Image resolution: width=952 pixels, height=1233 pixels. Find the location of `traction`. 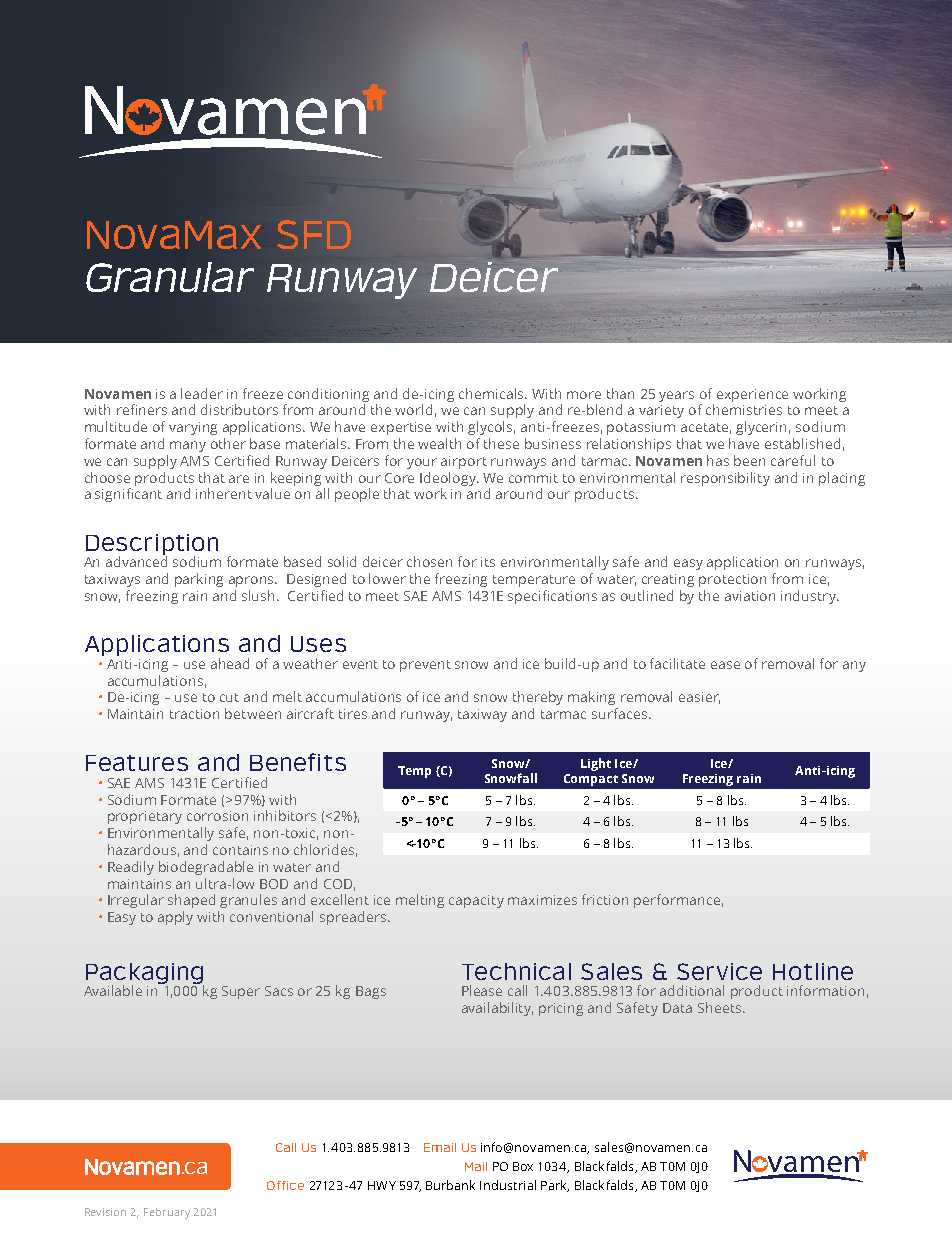

traction is located at coordinates (194, 714).
